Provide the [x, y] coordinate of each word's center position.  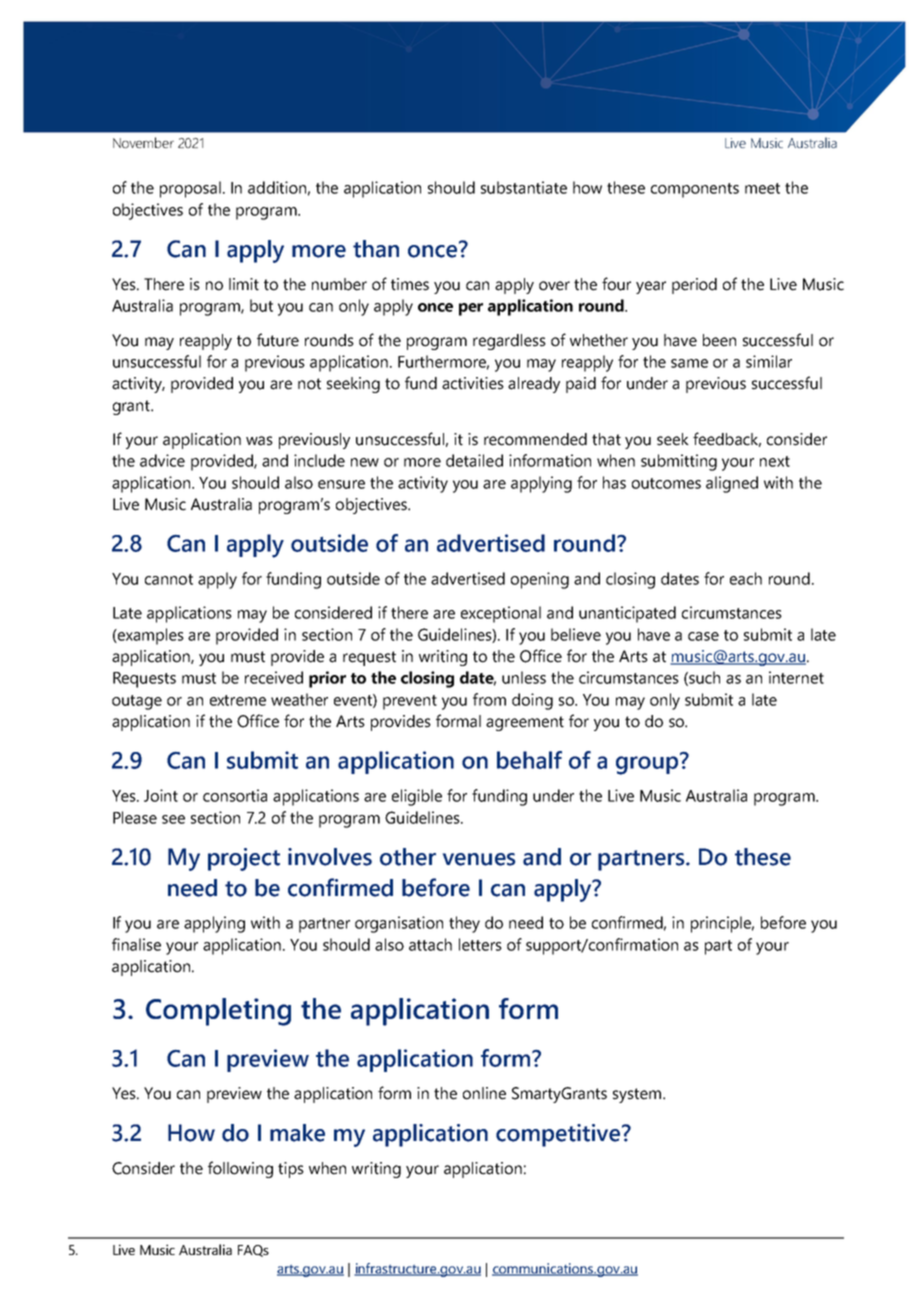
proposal [190, 189]
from [489, 699]
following [240, 1169]
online [484, 1093]
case [703, 636]
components [695, 190]
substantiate [524, 187]
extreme [238, 700]
